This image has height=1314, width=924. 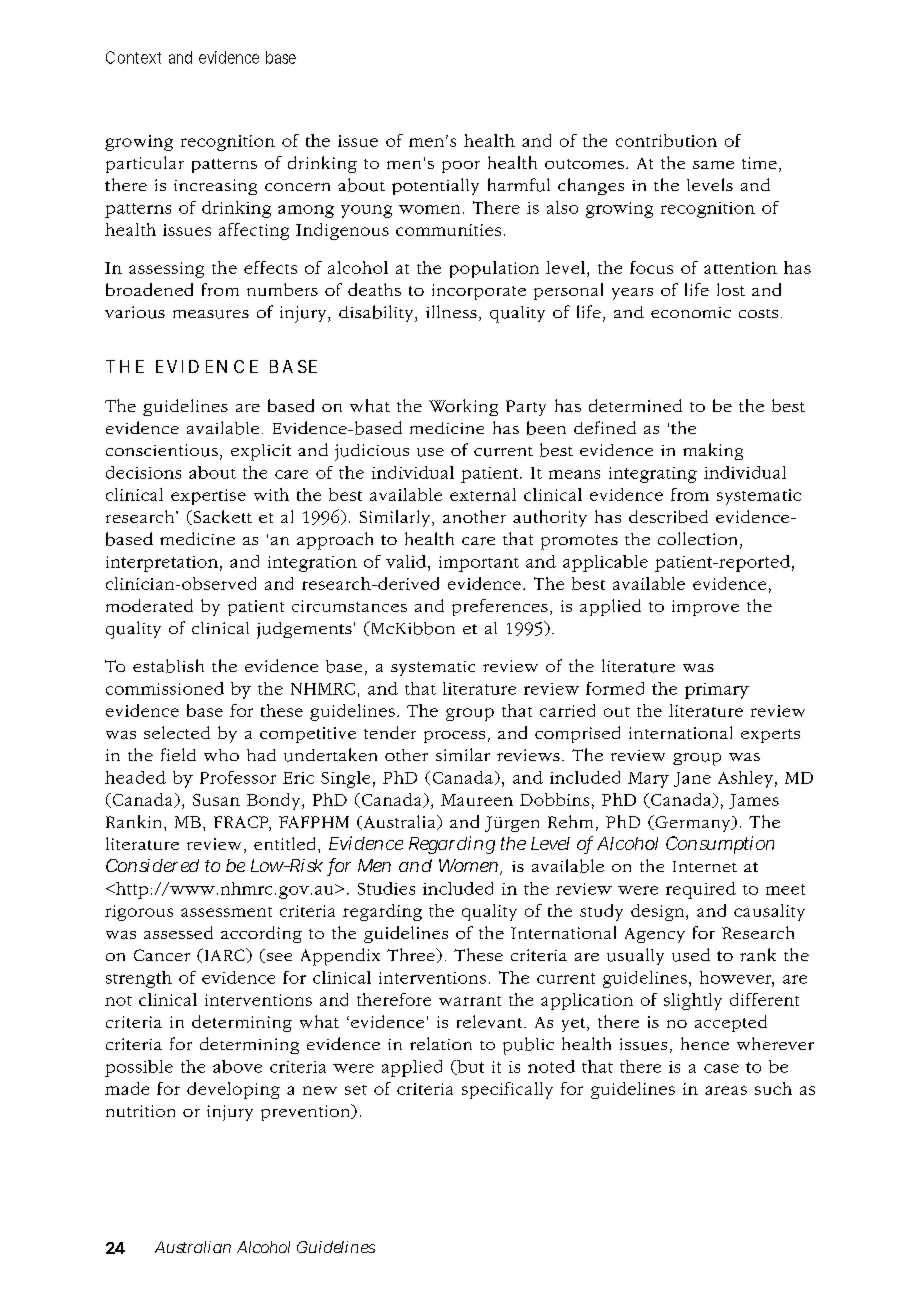 What do you see at coordinates (162, 450) in the image?
I see `conscientious` at bounding box center [162, 450].
